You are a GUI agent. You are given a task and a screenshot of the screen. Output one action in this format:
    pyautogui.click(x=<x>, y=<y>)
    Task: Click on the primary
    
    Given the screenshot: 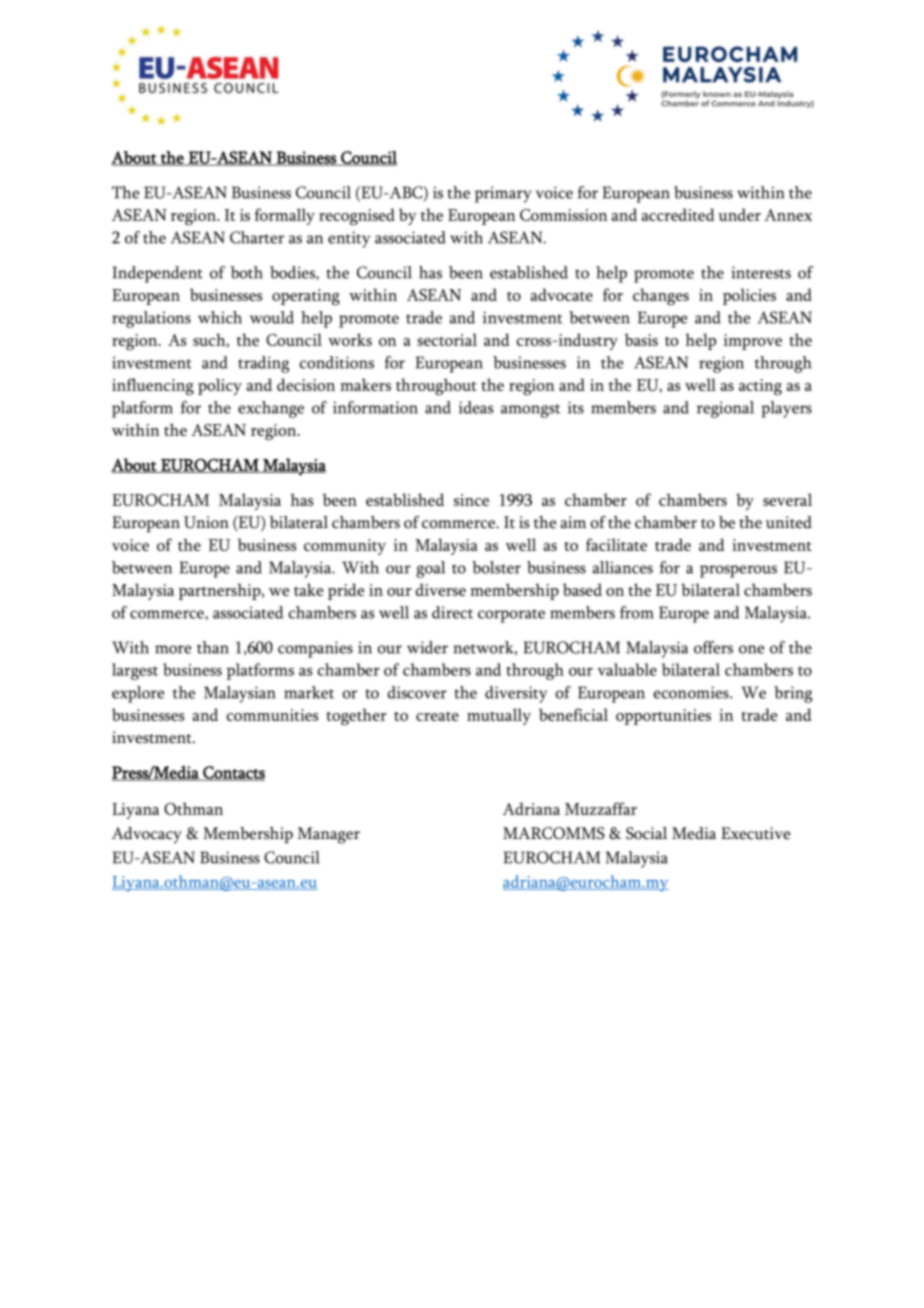 What is the action you would take?
    pyautogui.click(x=503, y=194)
